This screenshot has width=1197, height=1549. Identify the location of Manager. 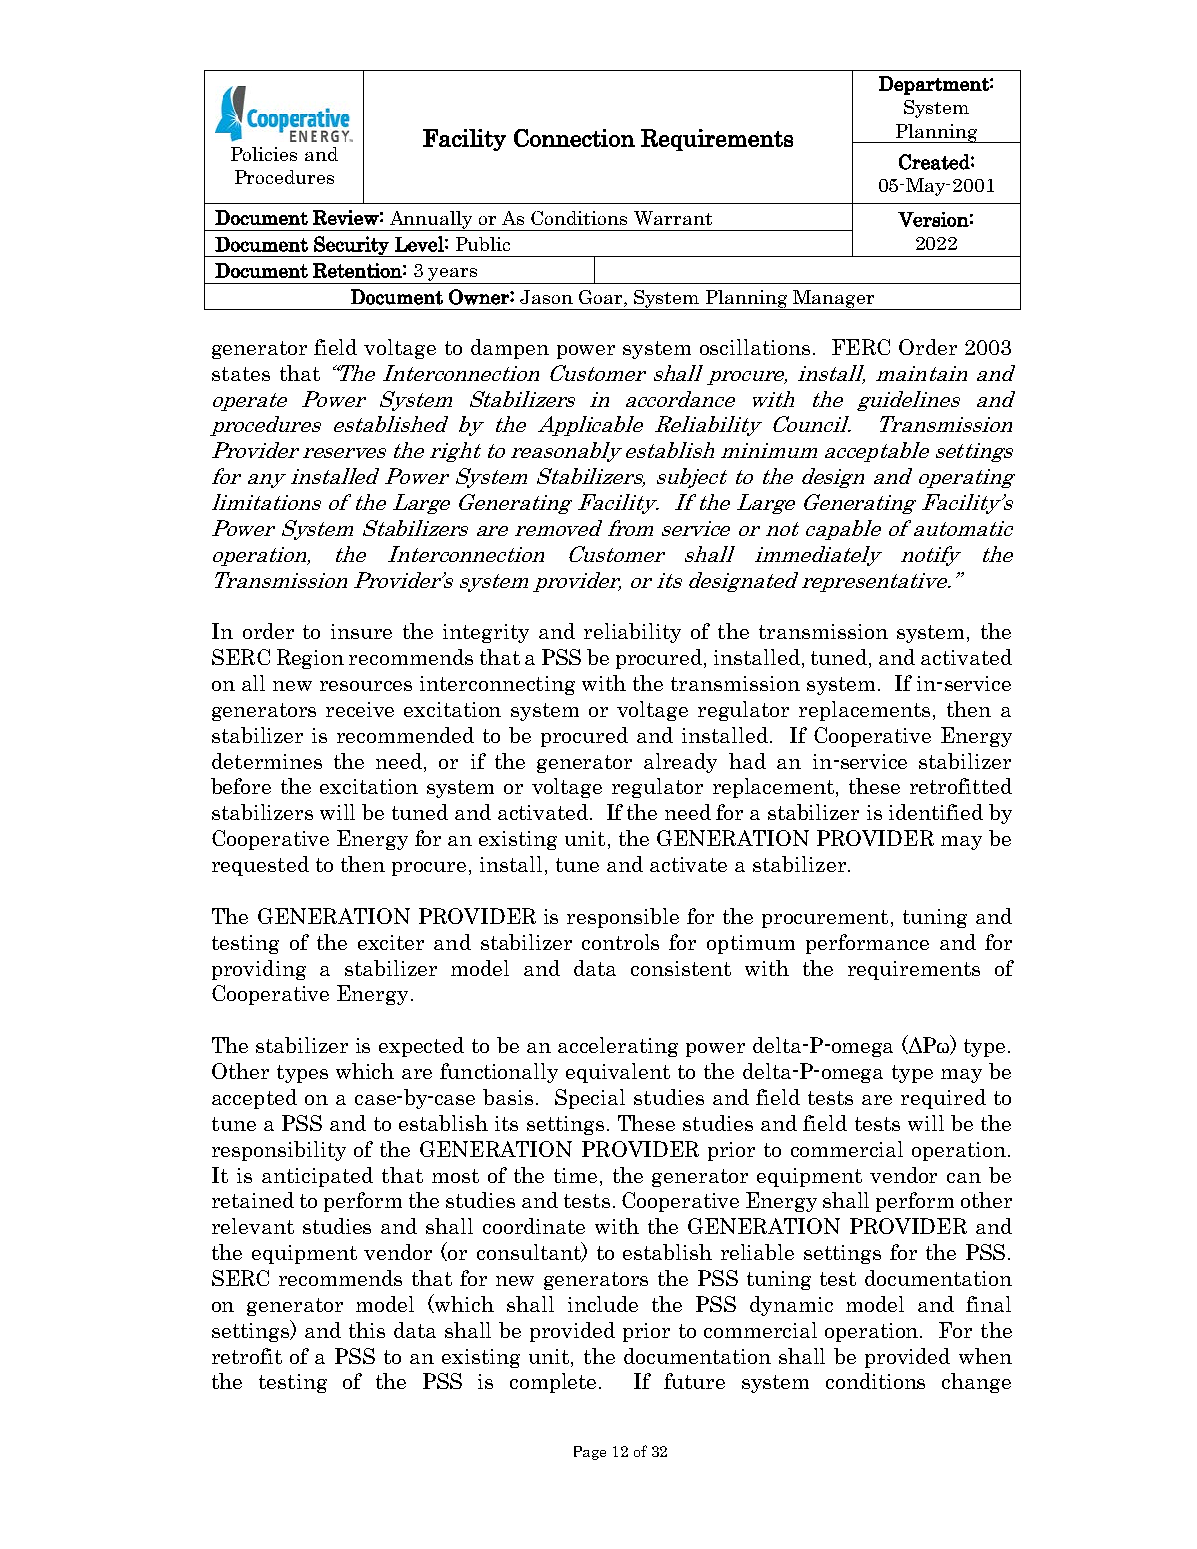
(834, 300).
